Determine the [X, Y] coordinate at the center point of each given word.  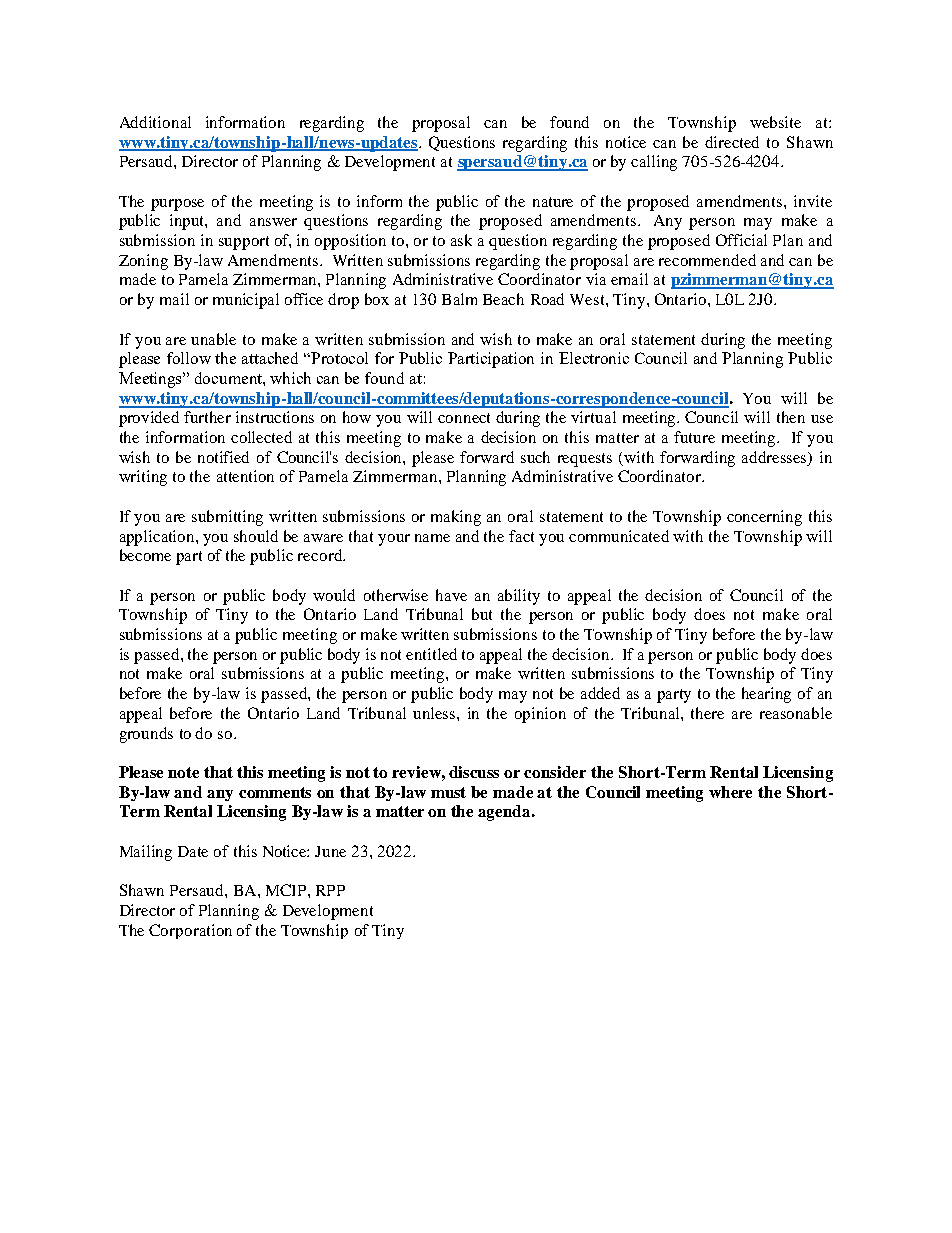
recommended [707, 260]
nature [553, 202]
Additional [155, 122]
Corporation [190, 931]
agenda [505, 813]
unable [213, 339]
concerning [764, 518]
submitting [227, 518]
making [456, 518]
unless [435, 713]
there [707, 713]
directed [732, 142]
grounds [146, 735]
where [730, 792]
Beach [503, 299]
